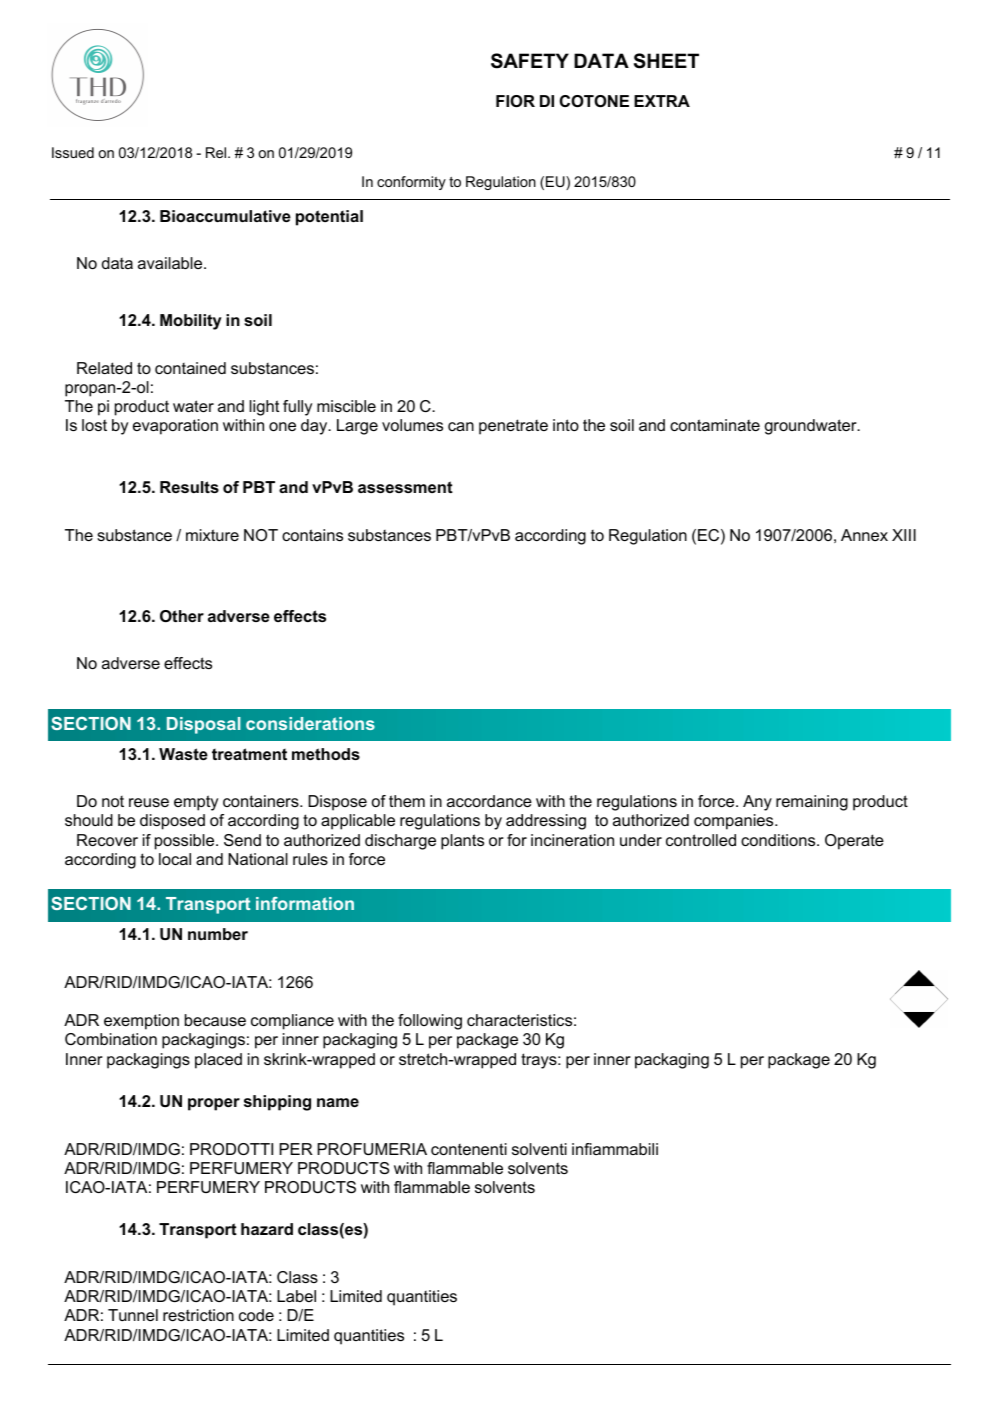 The height and width of the page is (1412, 998). What do you see at coordinates (198, 1315) in the page?
I see `restriction` at bounding box center [198, 1315].
